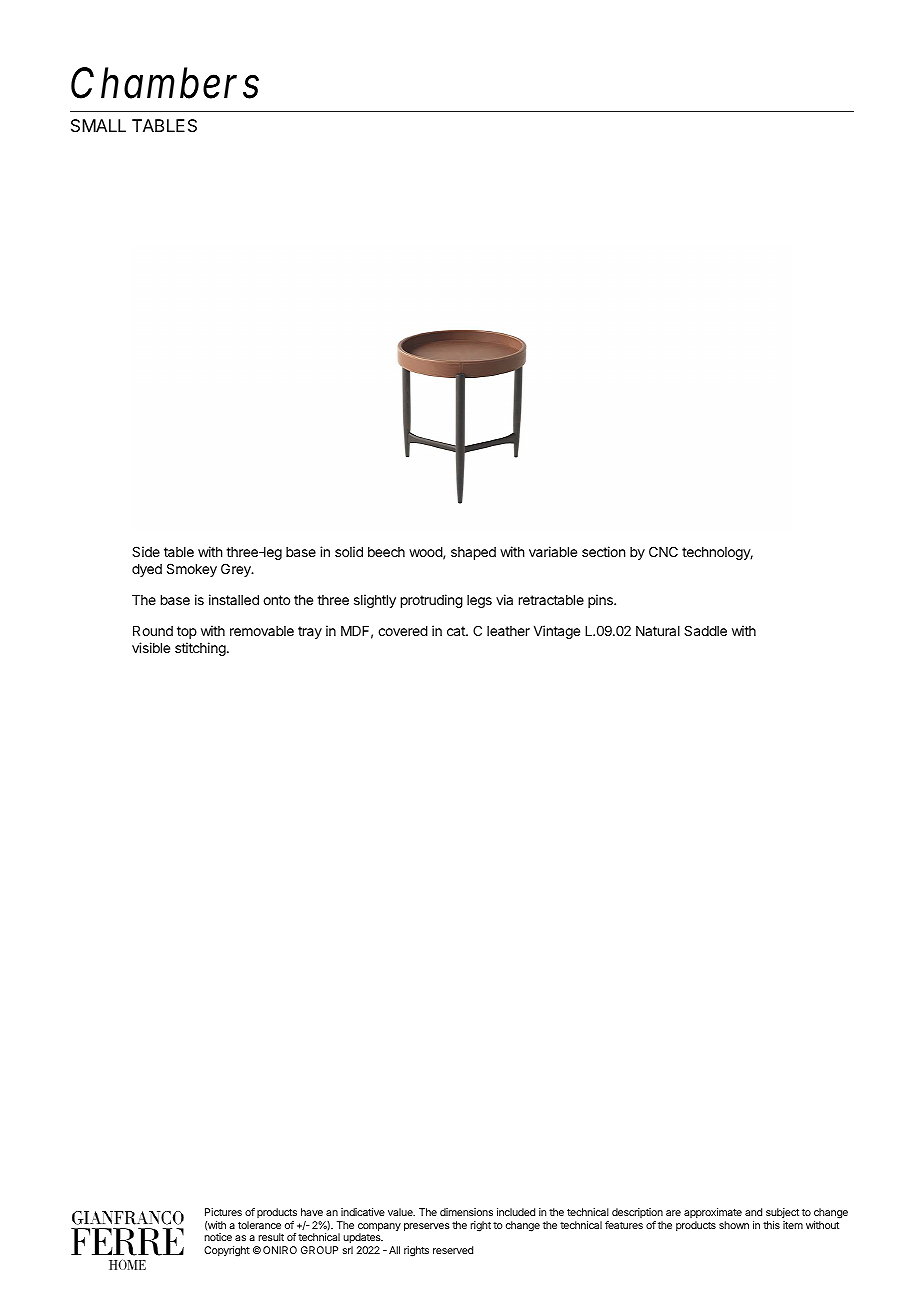 This screenshot has height=1308, width=924. What do you see at coordinates (165, 83) in the screenshot?
I see `Chambers` at bounding box center [165, 83].
